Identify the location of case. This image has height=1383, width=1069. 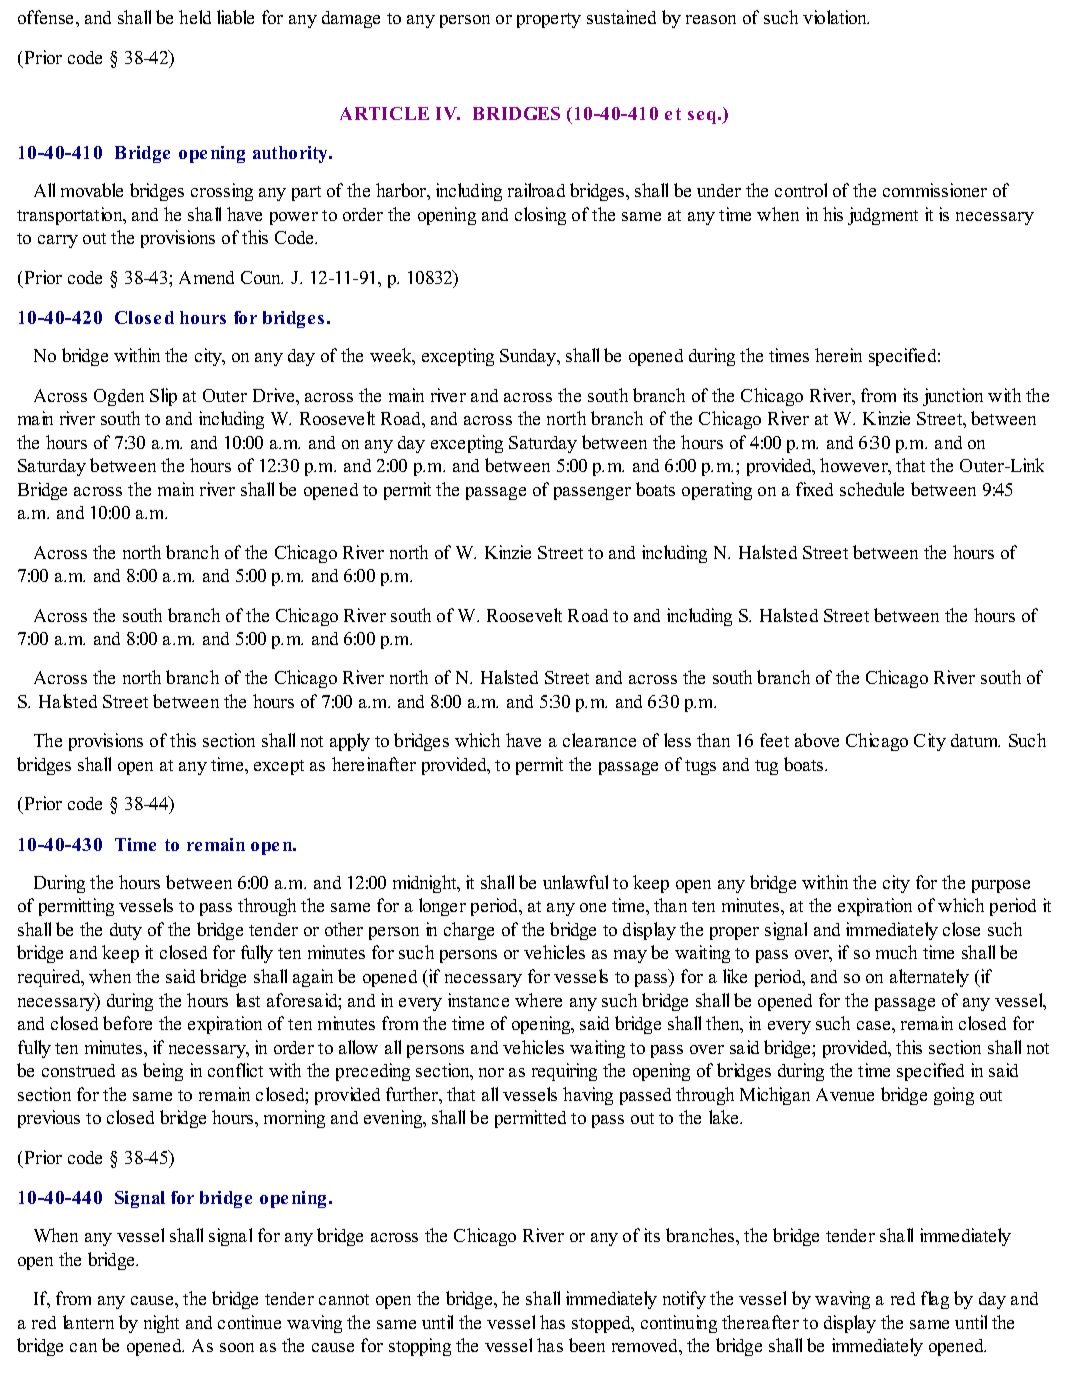
(875, 1025).
